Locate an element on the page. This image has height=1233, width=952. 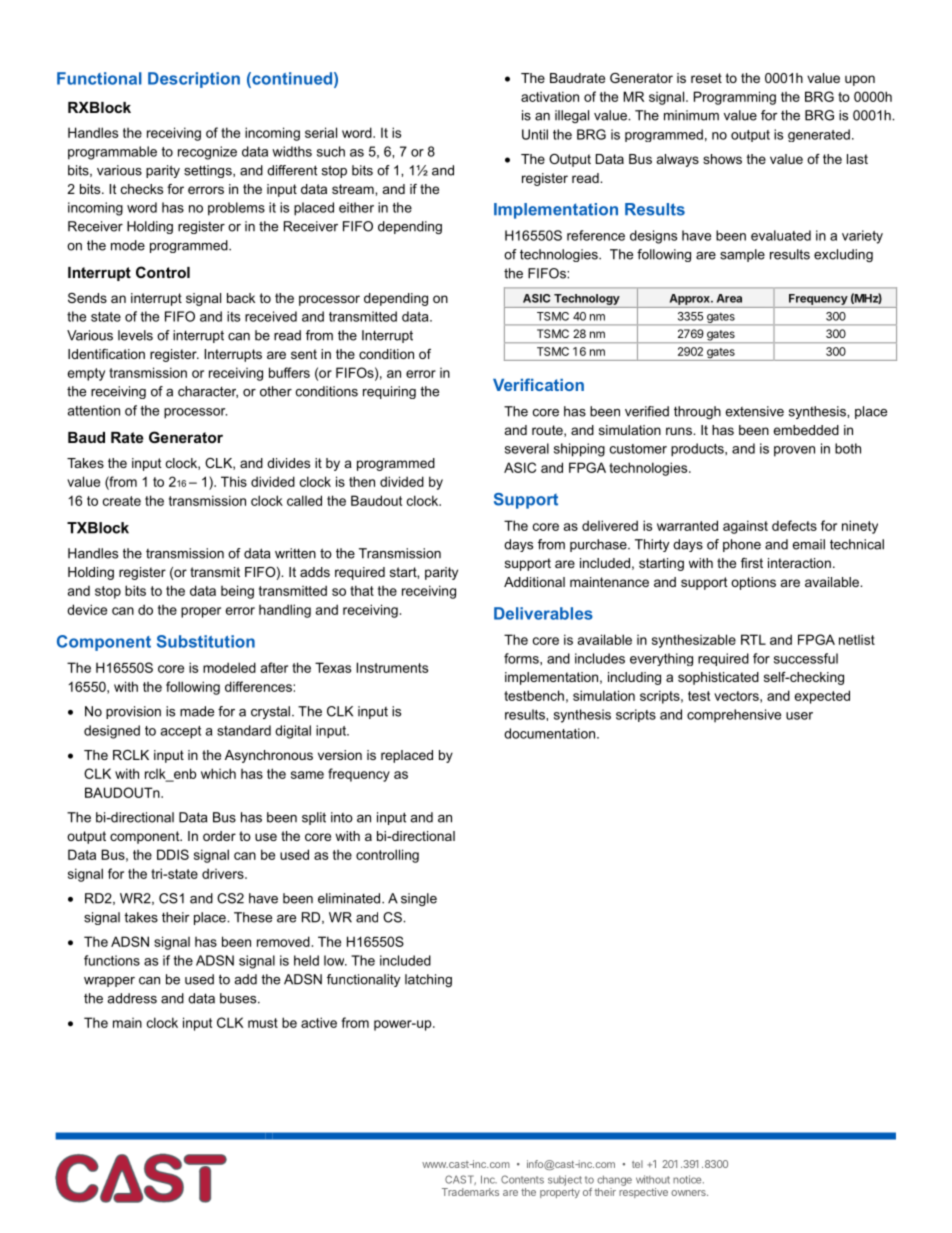
Until is located at coordinates (535, 134).
